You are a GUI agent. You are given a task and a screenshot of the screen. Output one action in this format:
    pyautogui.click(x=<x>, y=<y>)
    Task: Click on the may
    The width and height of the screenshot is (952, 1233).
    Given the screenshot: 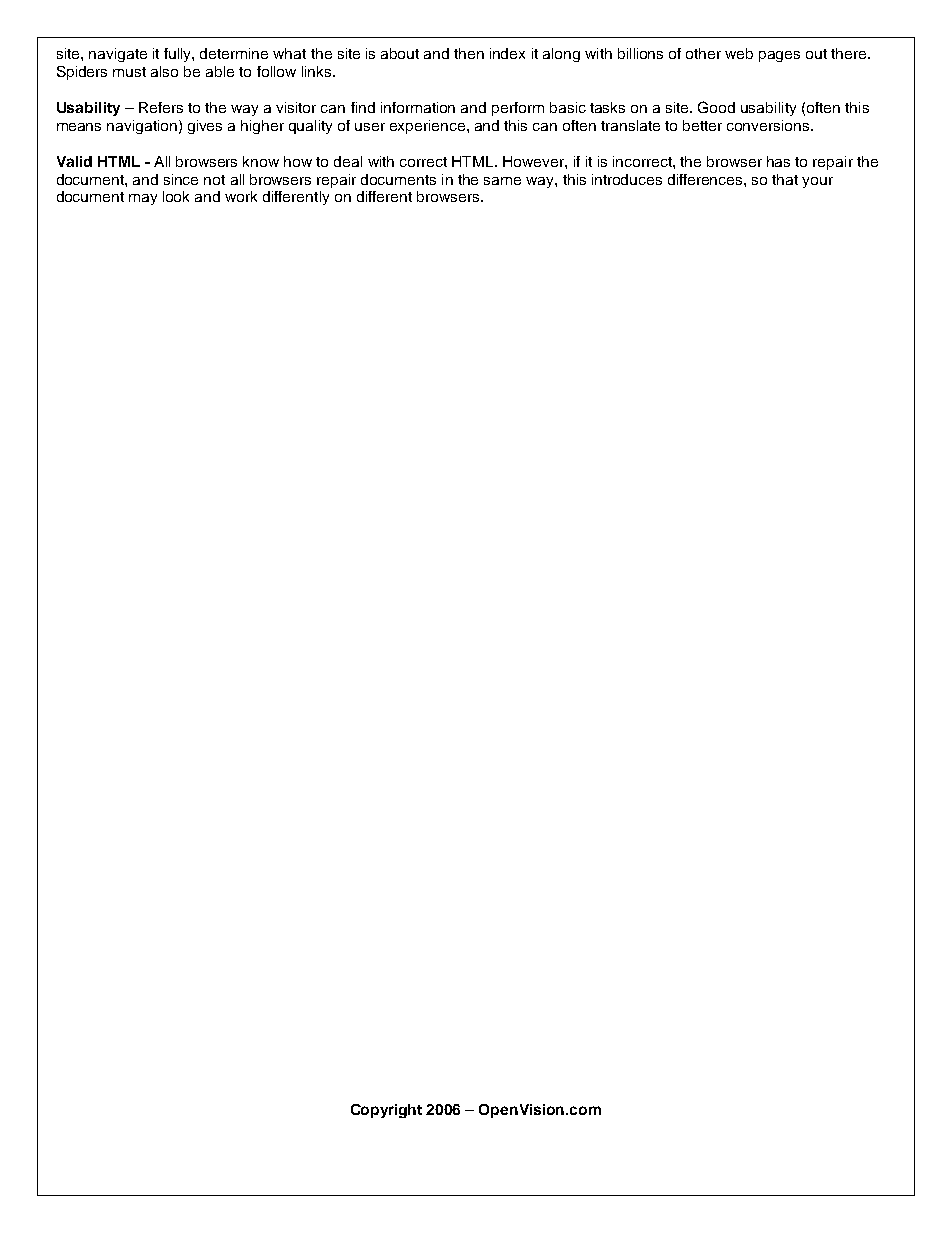 What is the action you would take?
    pyautogui.click(x=143, y=199)
